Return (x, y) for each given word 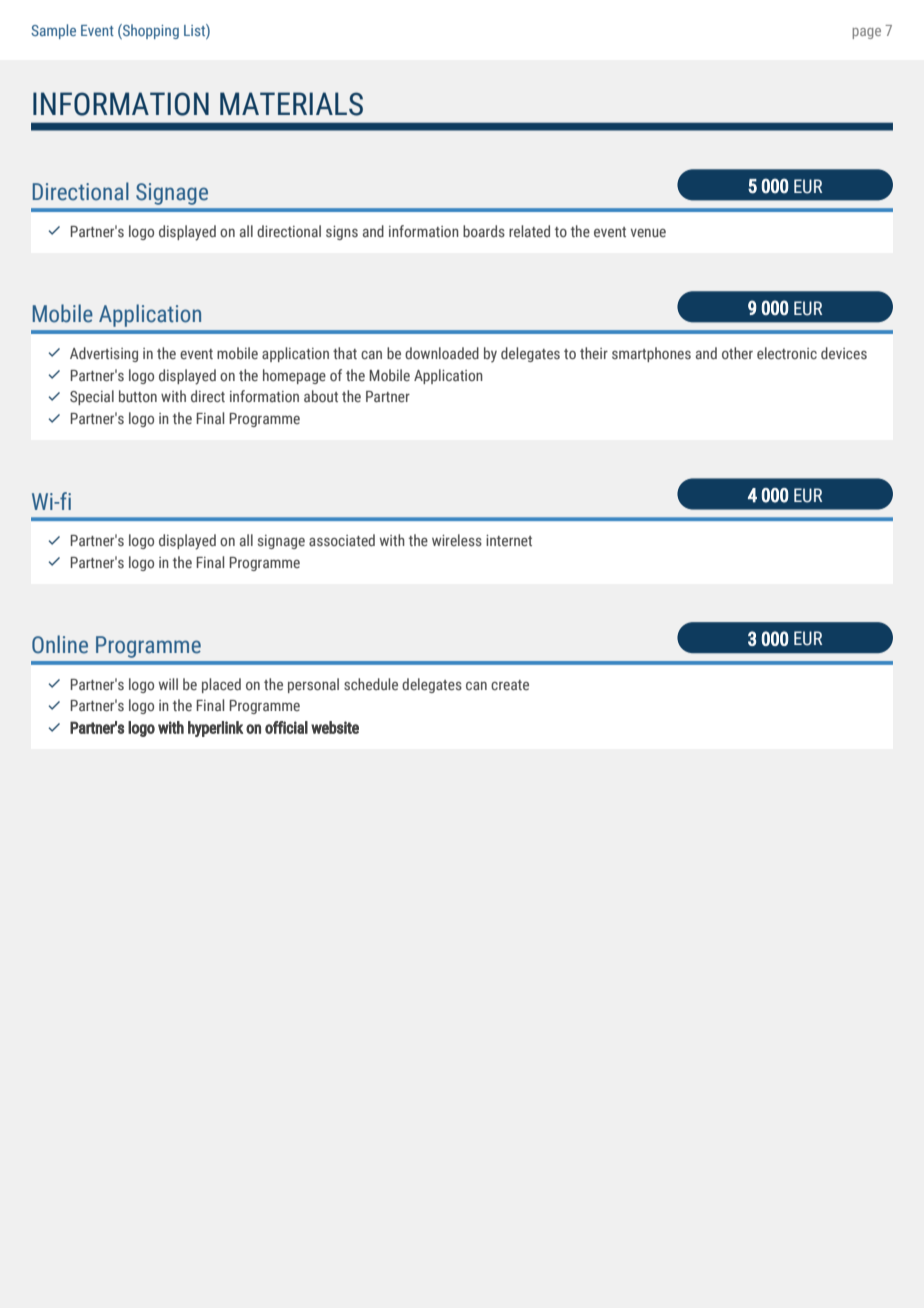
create (510, 685)
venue (648, 233)
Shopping (150, 31)
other (737, 353)
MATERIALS (291, 104)
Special (92, 397)
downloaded (442, 353)
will (168, 684)
